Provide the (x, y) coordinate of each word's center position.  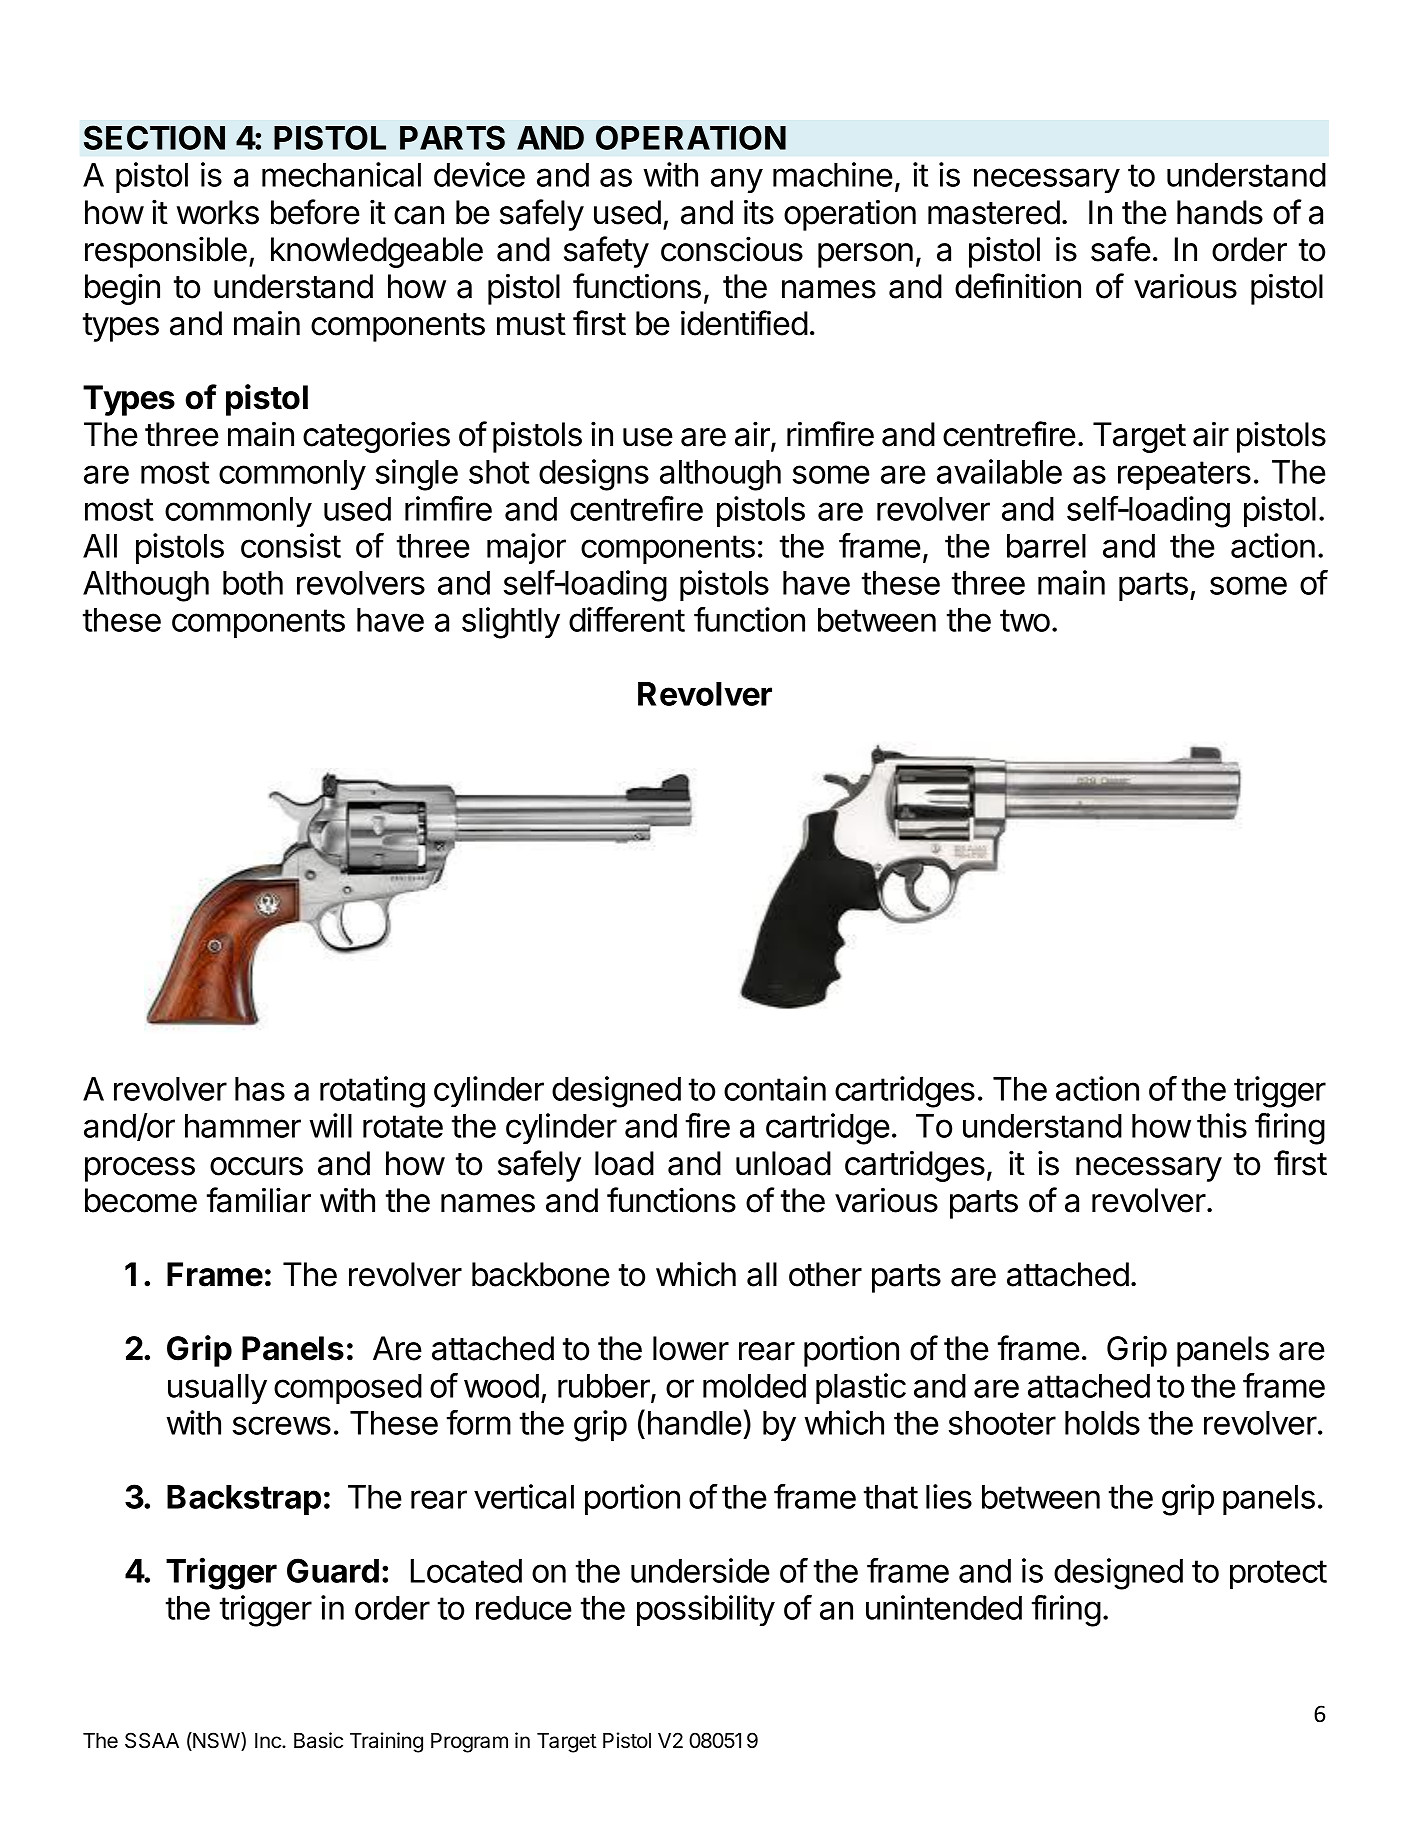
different (627, 619)
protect (1278, 1574)
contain (775, 1088)
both (253, 583)
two (1025, 620)
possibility (706, 1610)
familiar (259, 1200)
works (217, 212)
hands (1220, 212)
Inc (269, 1741)
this (1222, 1125)
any (737, 180)
